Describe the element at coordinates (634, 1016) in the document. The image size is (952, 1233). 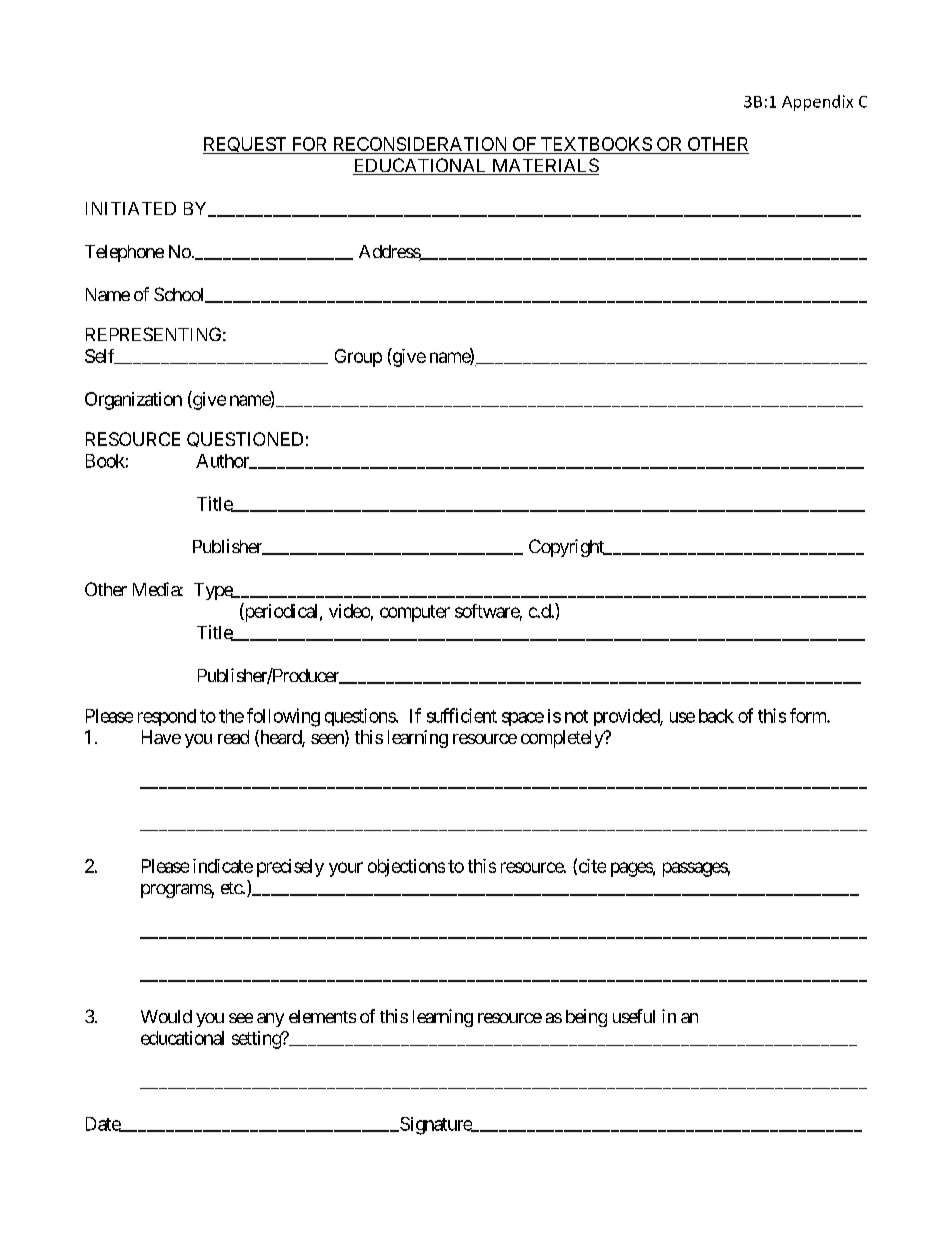
I see `useful` at that location.
